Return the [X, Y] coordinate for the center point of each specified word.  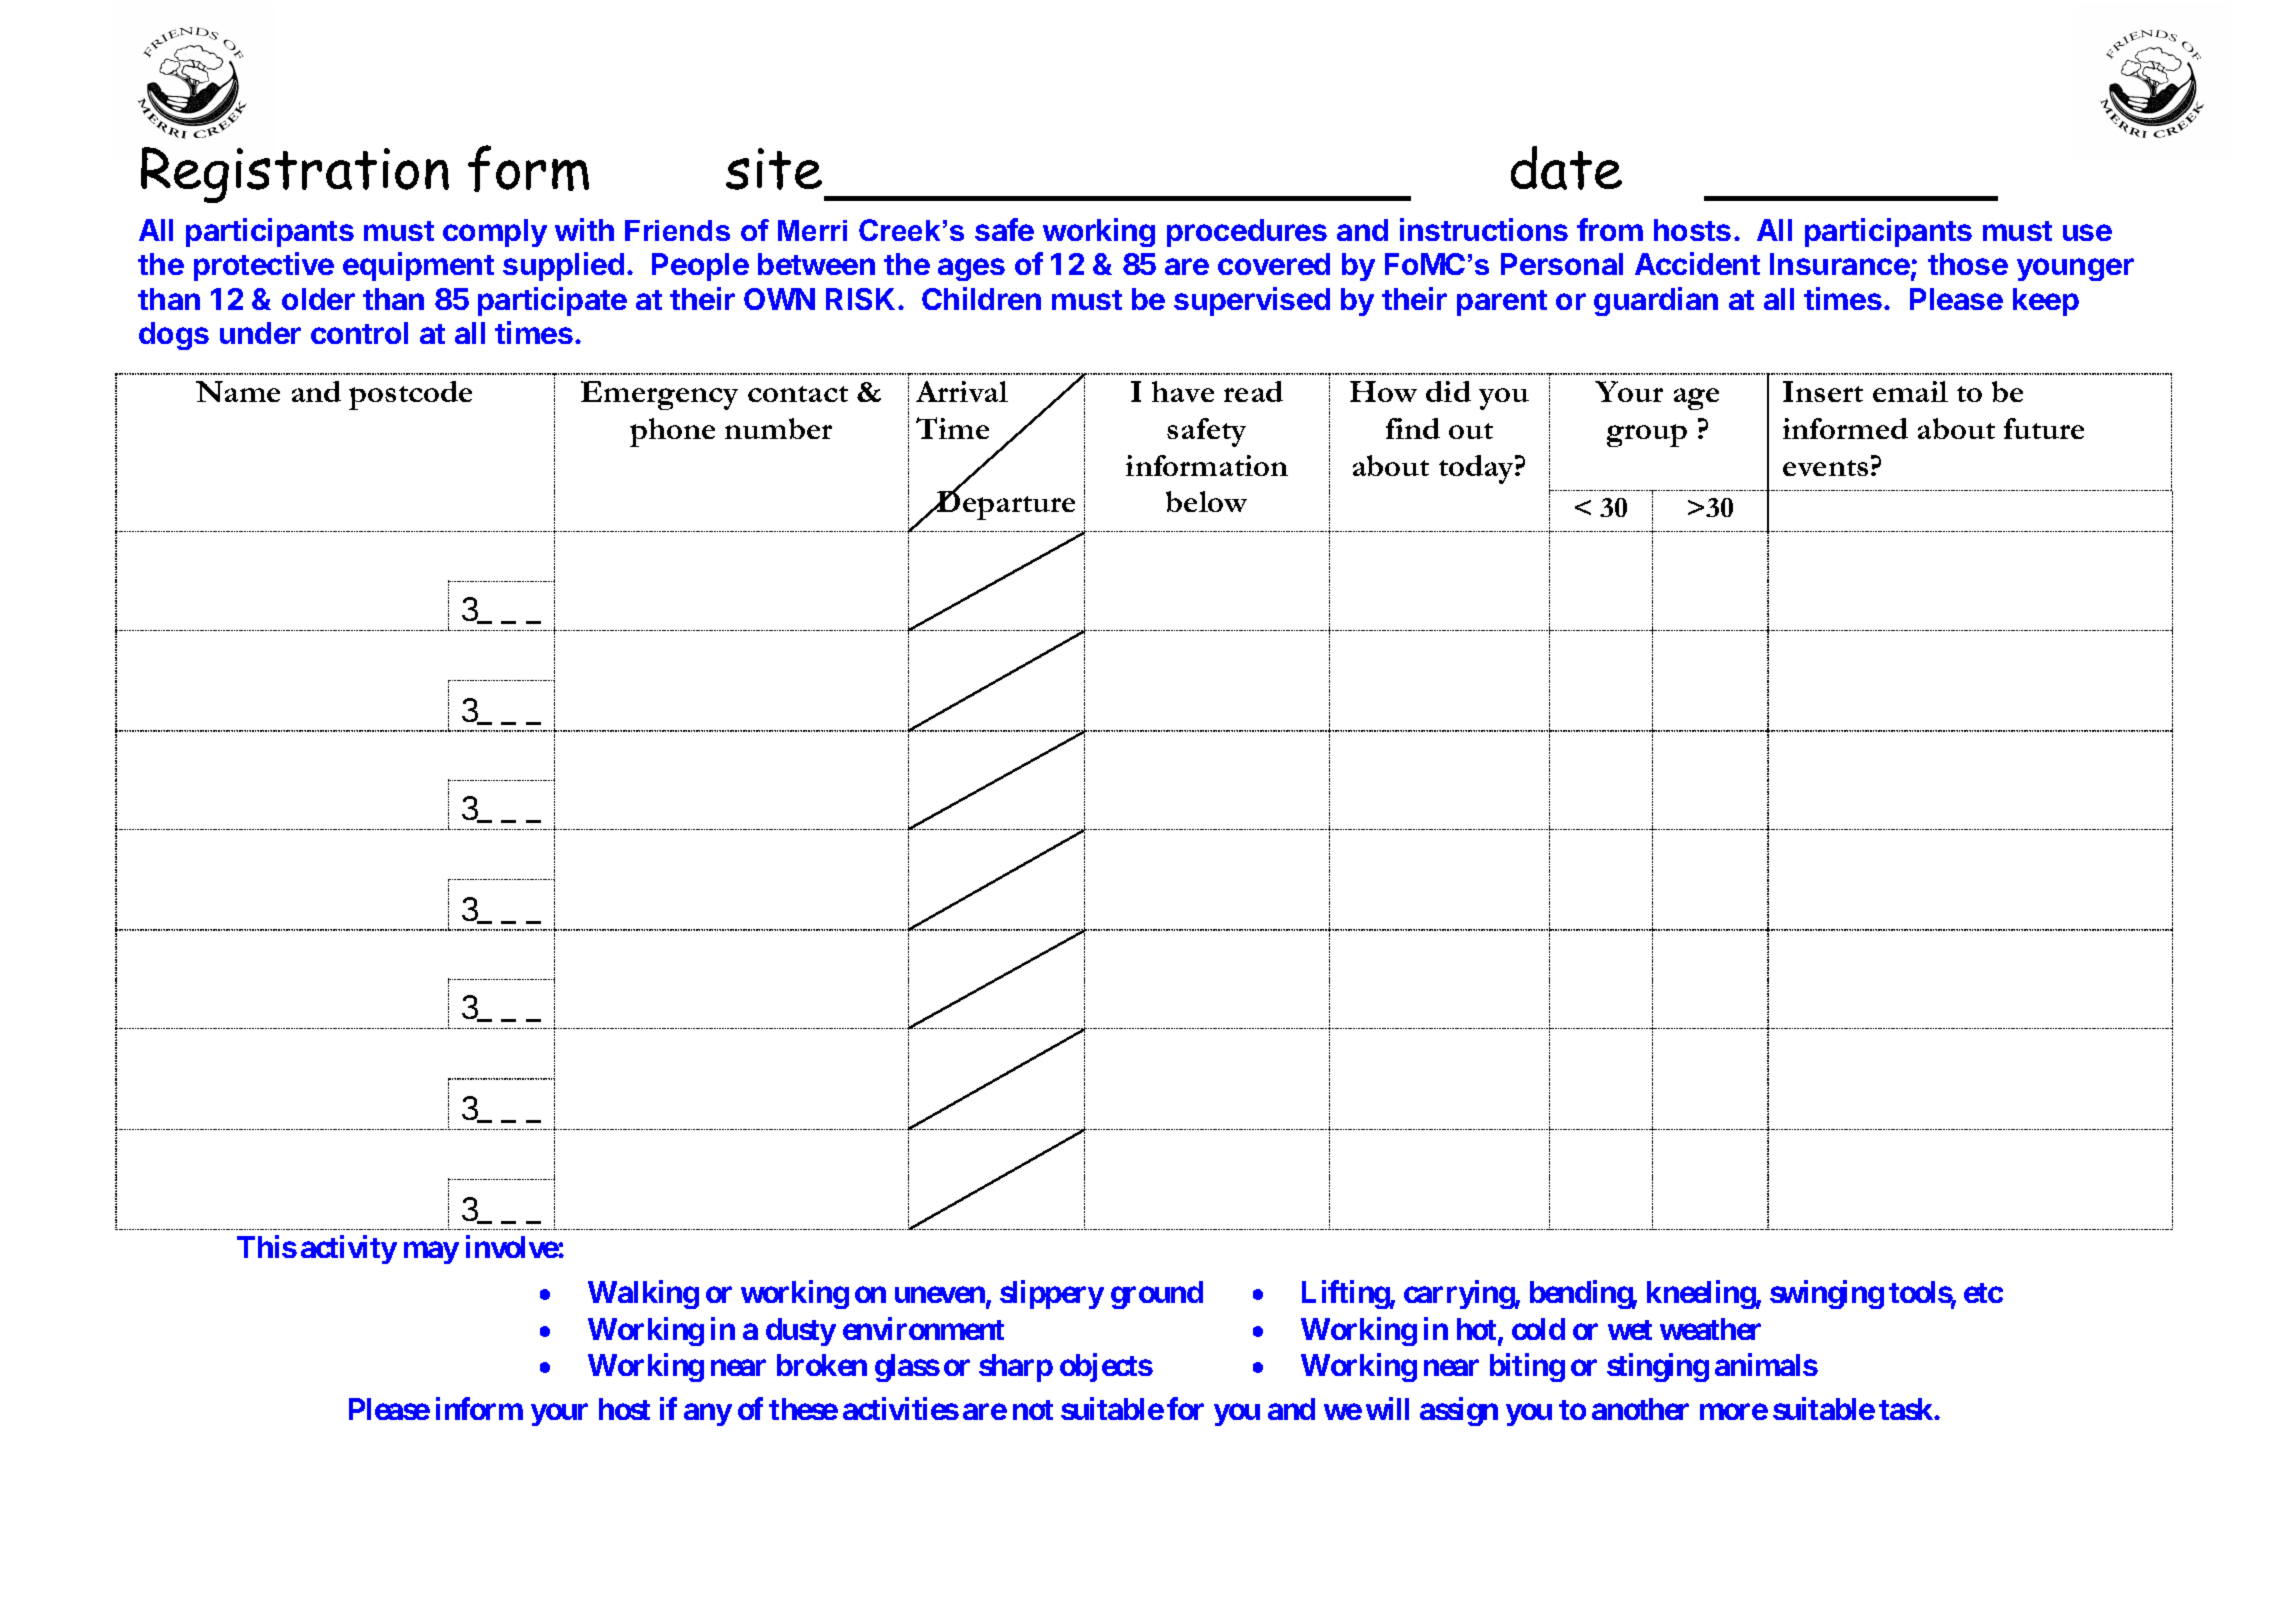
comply [495, 233]
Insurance [1841, 266]
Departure [1005, 504]
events [1825, 468]
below [1206, 501]
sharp [1016, 1368]
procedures [1247, 233]
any [708, 1415]
